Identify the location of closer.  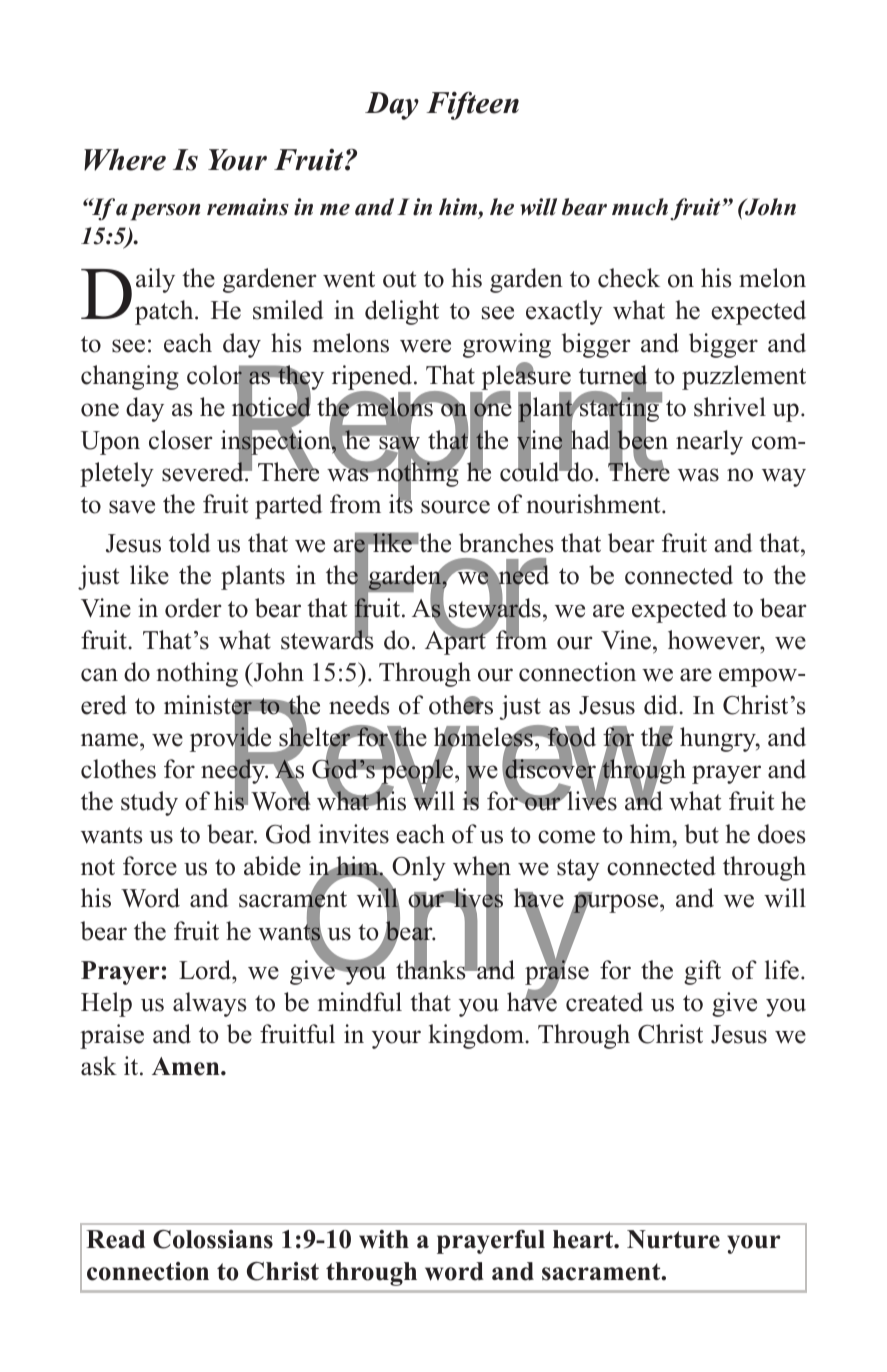
(181, 440).
